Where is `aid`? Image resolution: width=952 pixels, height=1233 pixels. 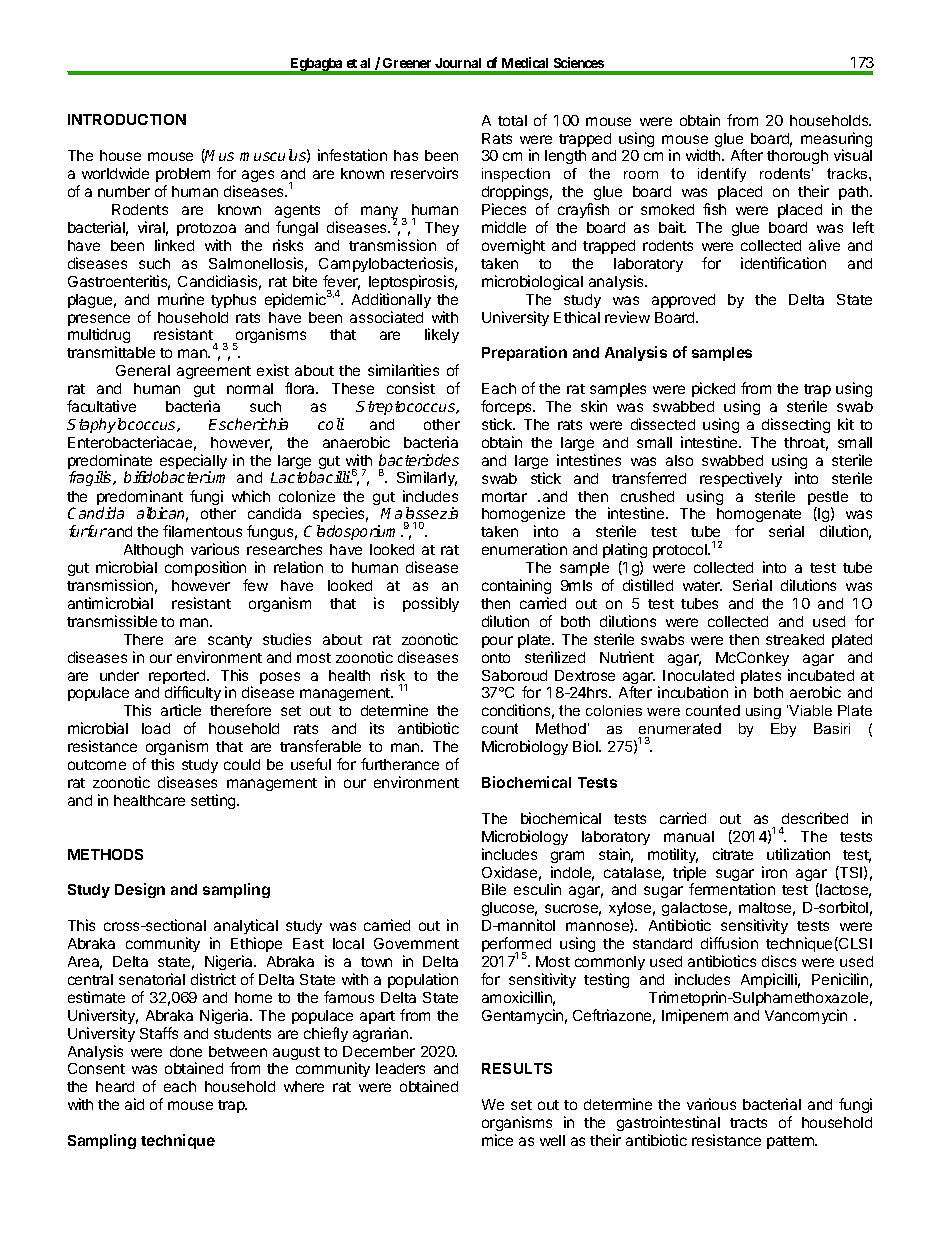 aid is located at coordinates (134, 1104).
